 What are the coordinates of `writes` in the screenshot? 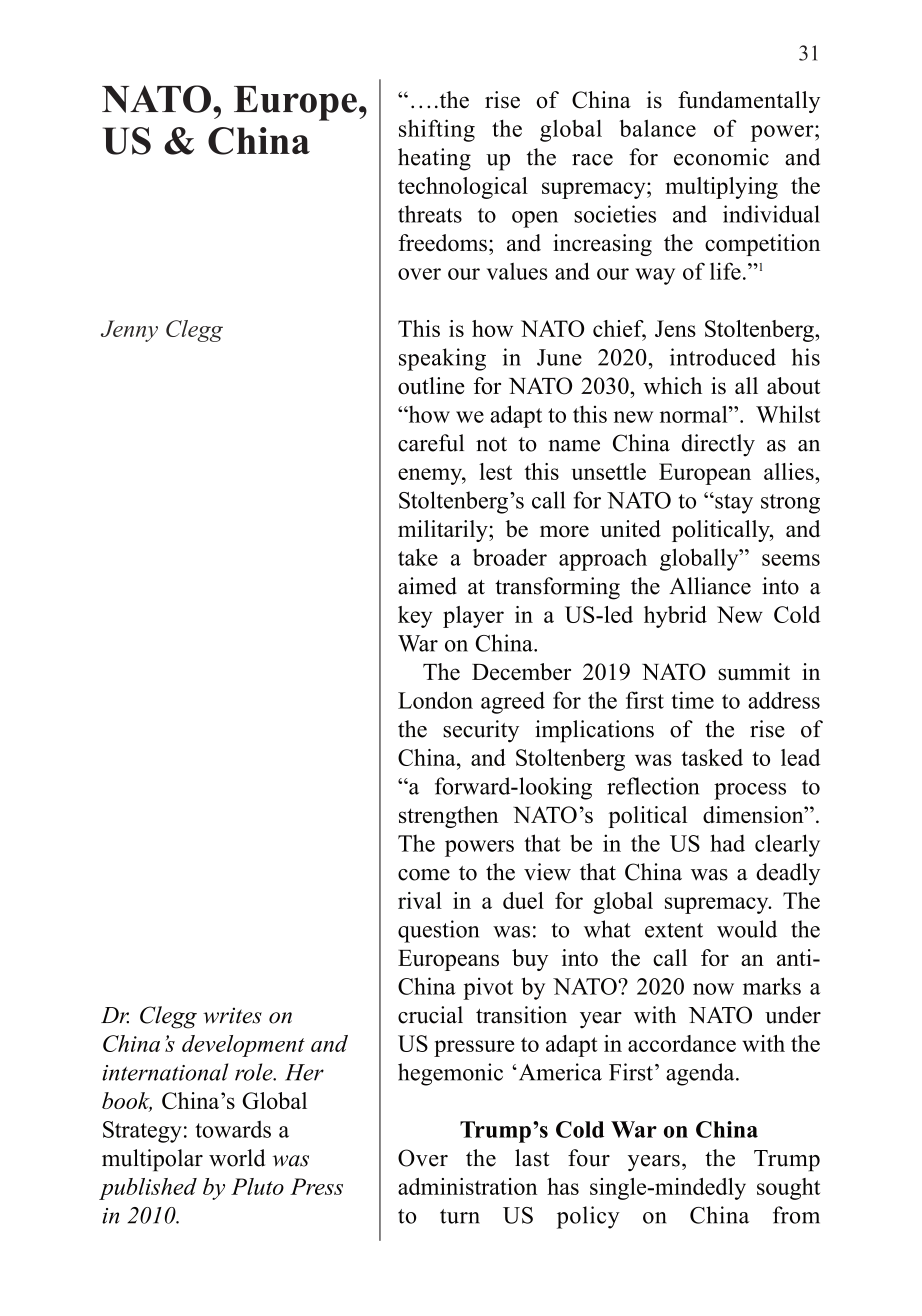 It's located at (232, 1015).
